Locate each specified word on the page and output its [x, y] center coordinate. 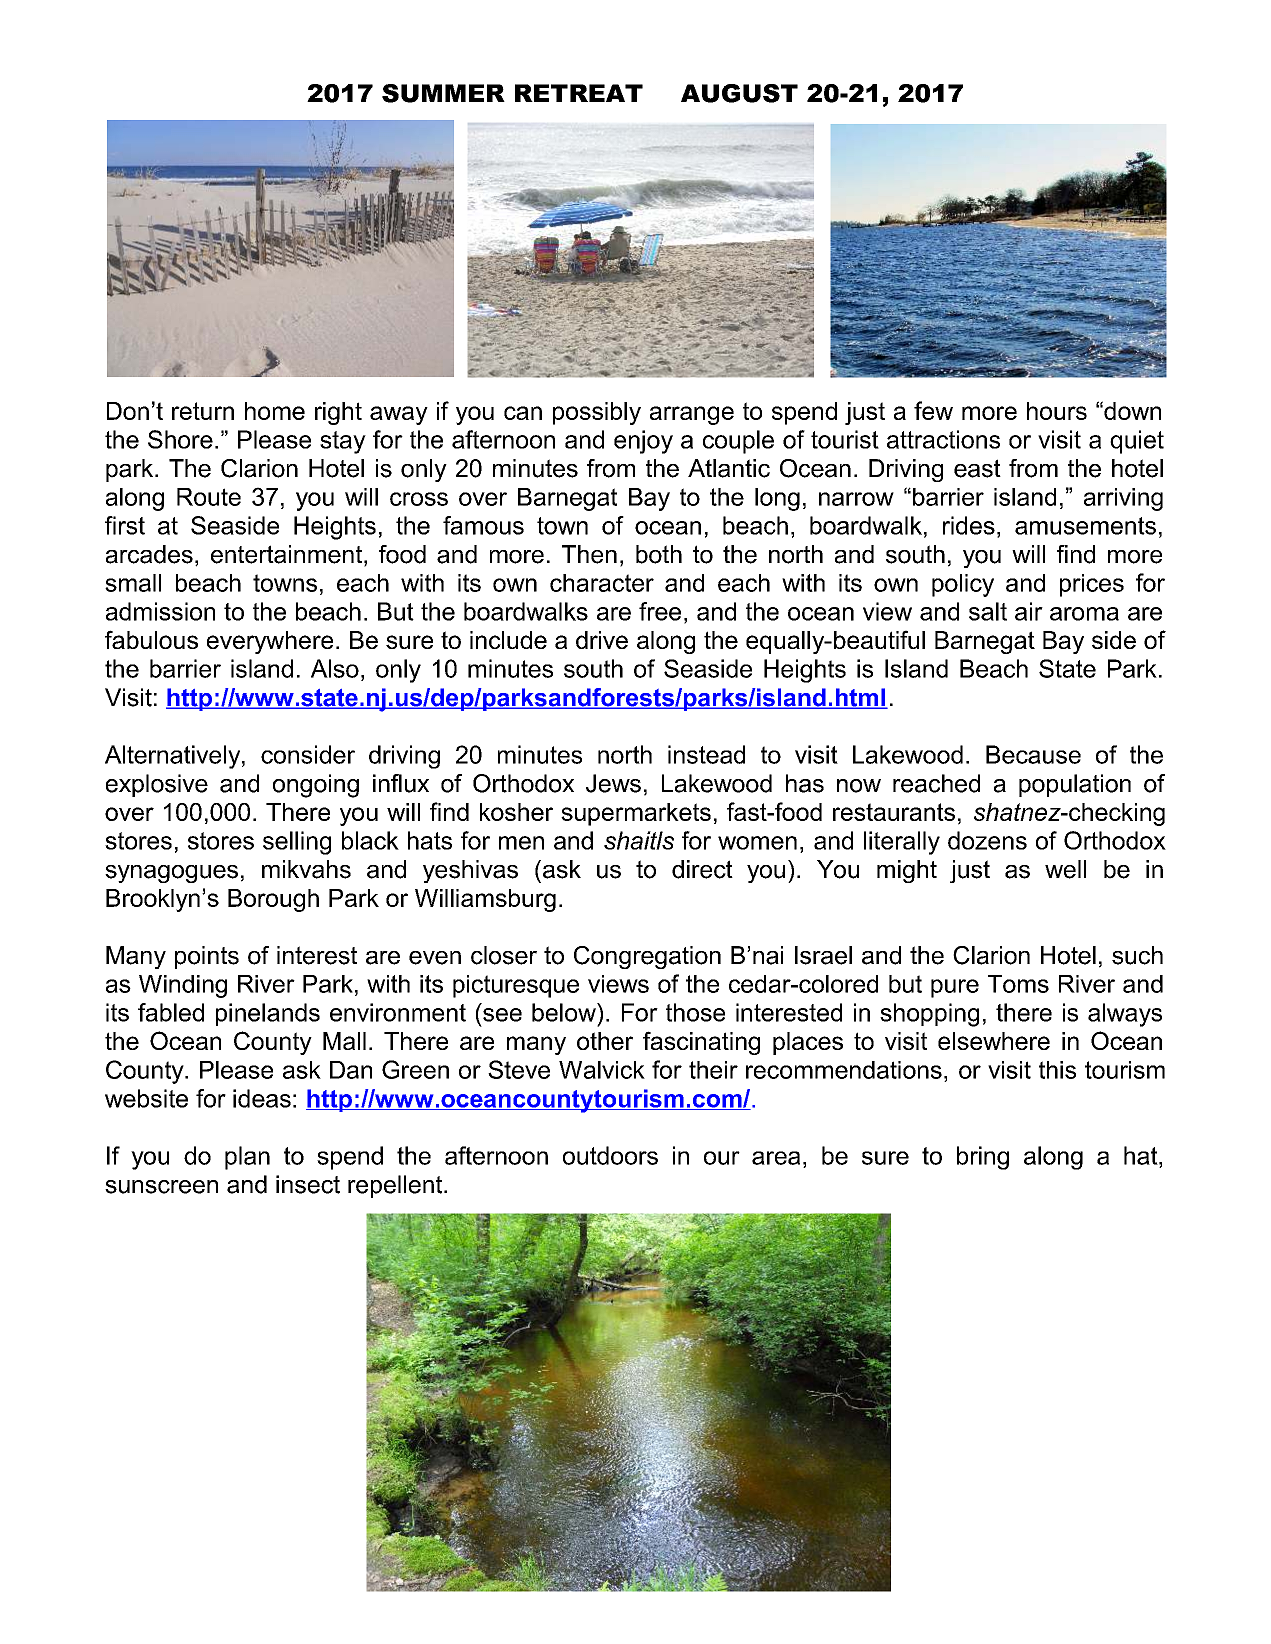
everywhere [270, 642]
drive [602, 640]
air [1029, 611]
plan [247, 1158]
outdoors [610, 1155]
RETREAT [579, 93]
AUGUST [739, 93]
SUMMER [443, 93]
